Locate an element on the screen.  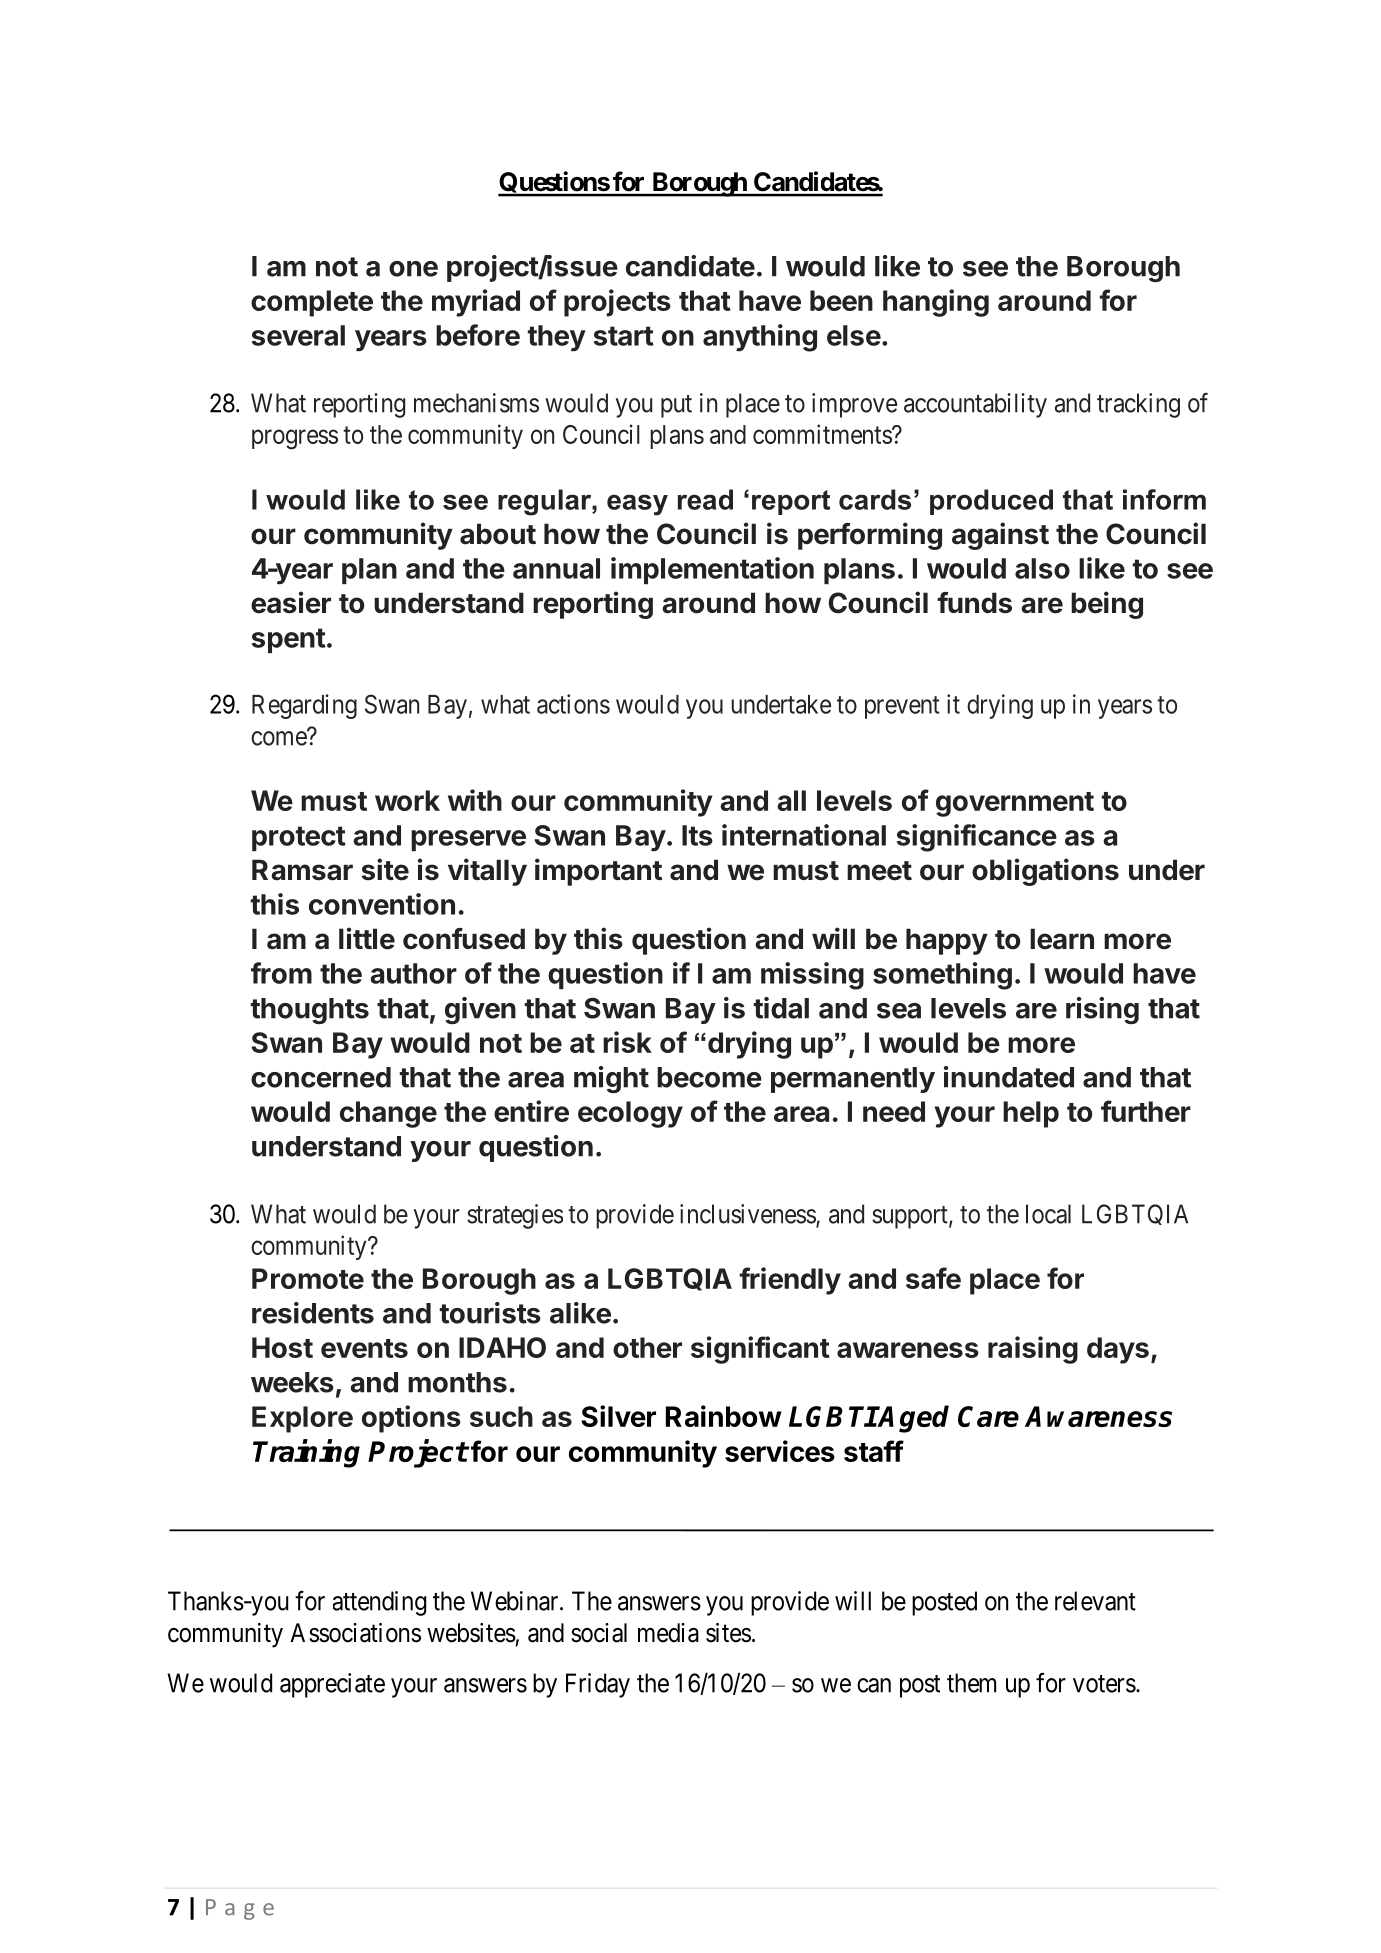
hanging is located at coordinates (936, 303).
